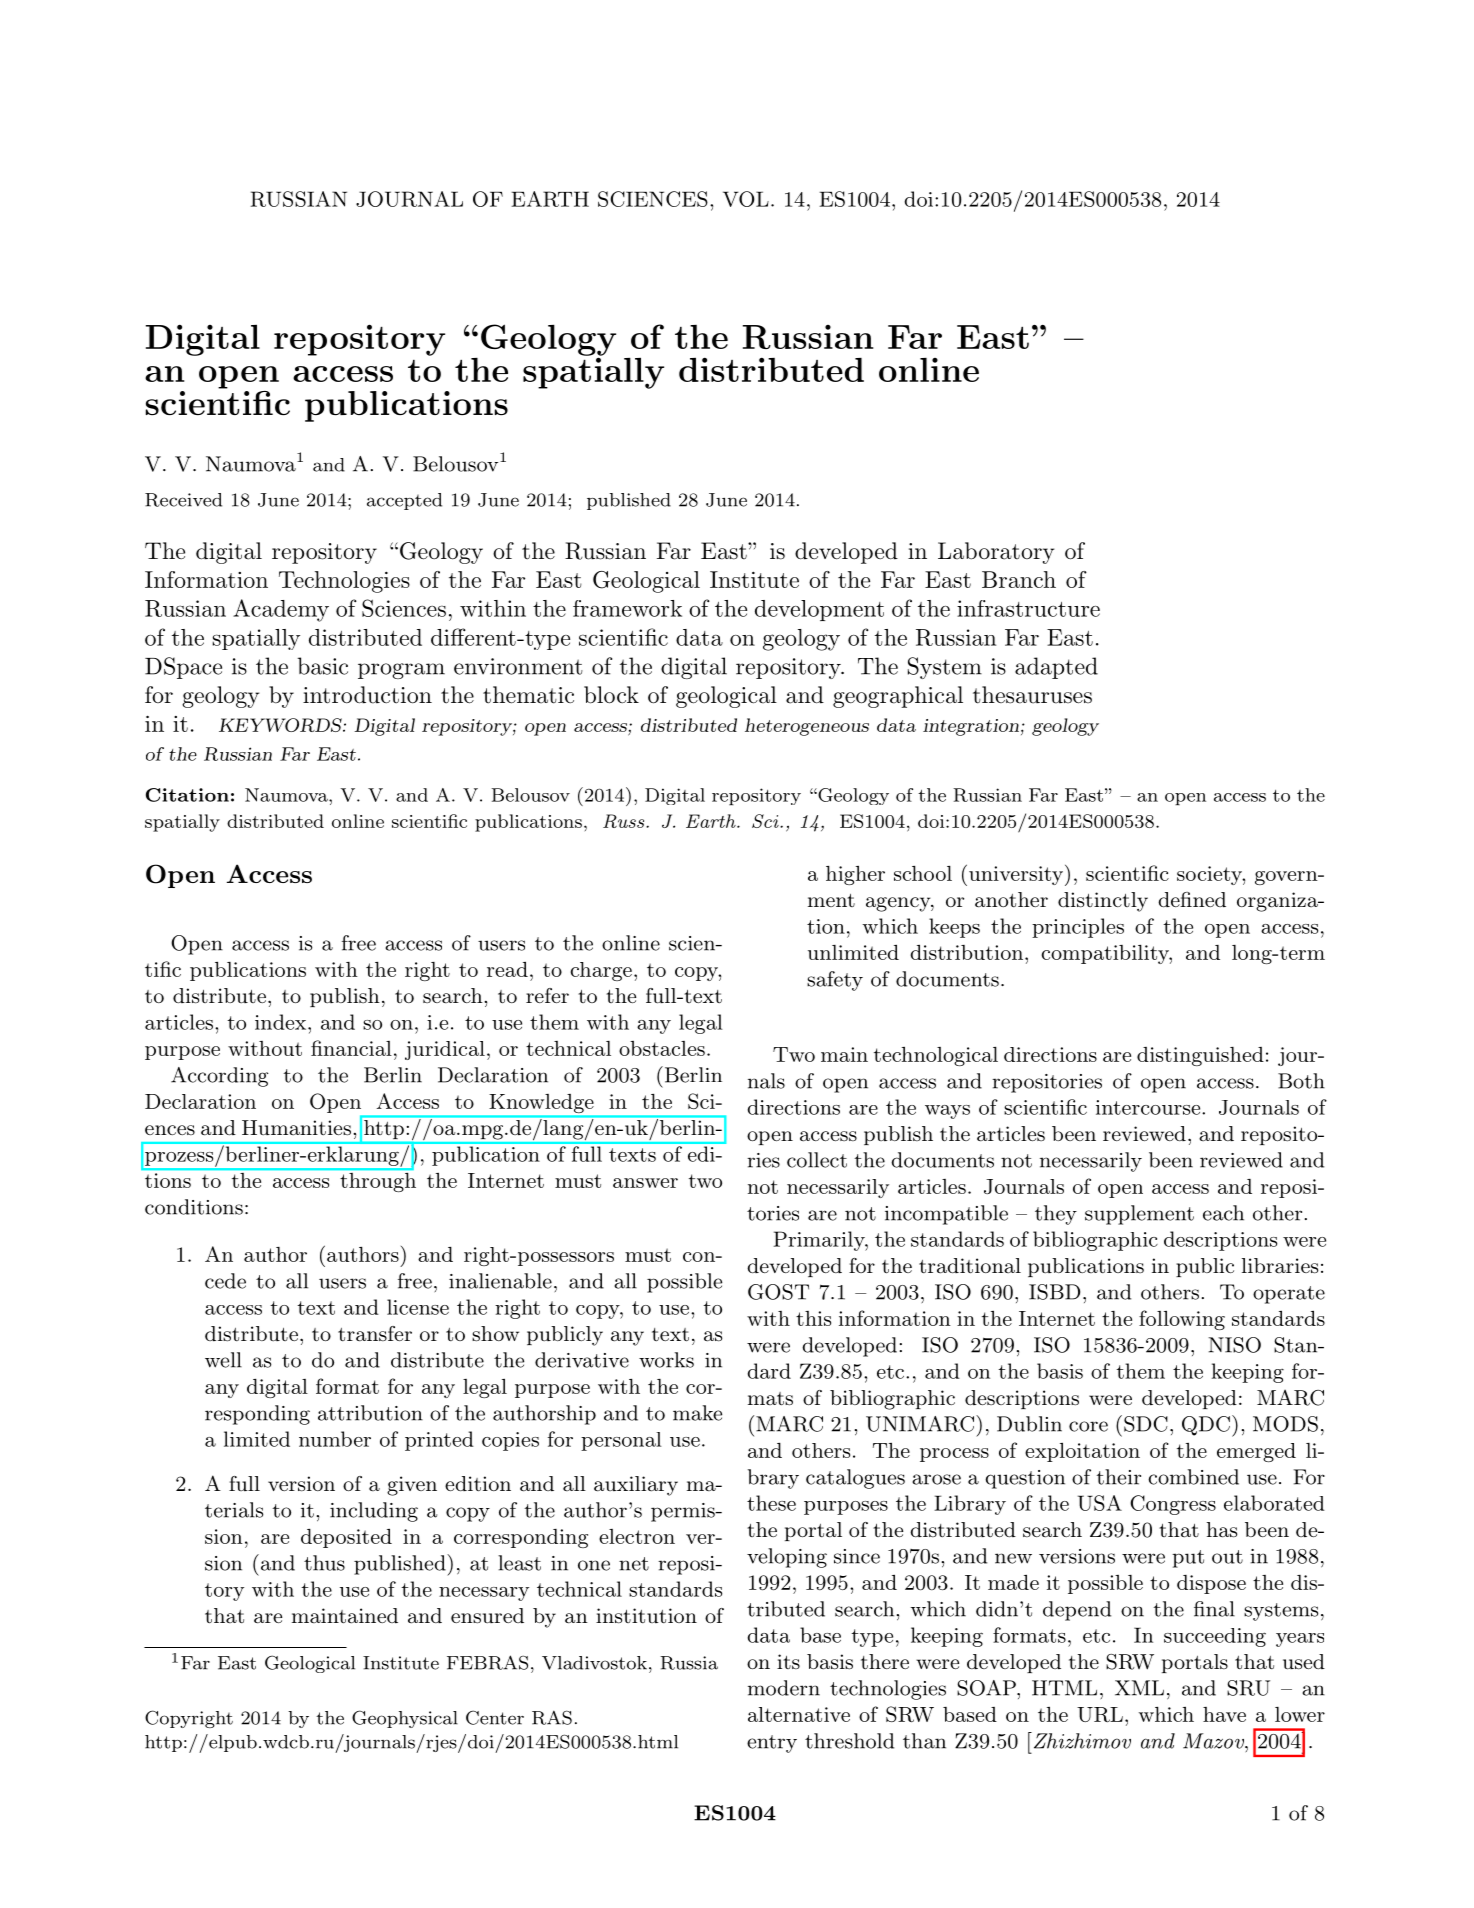  I want to click on modern, so click(784, 1688).
